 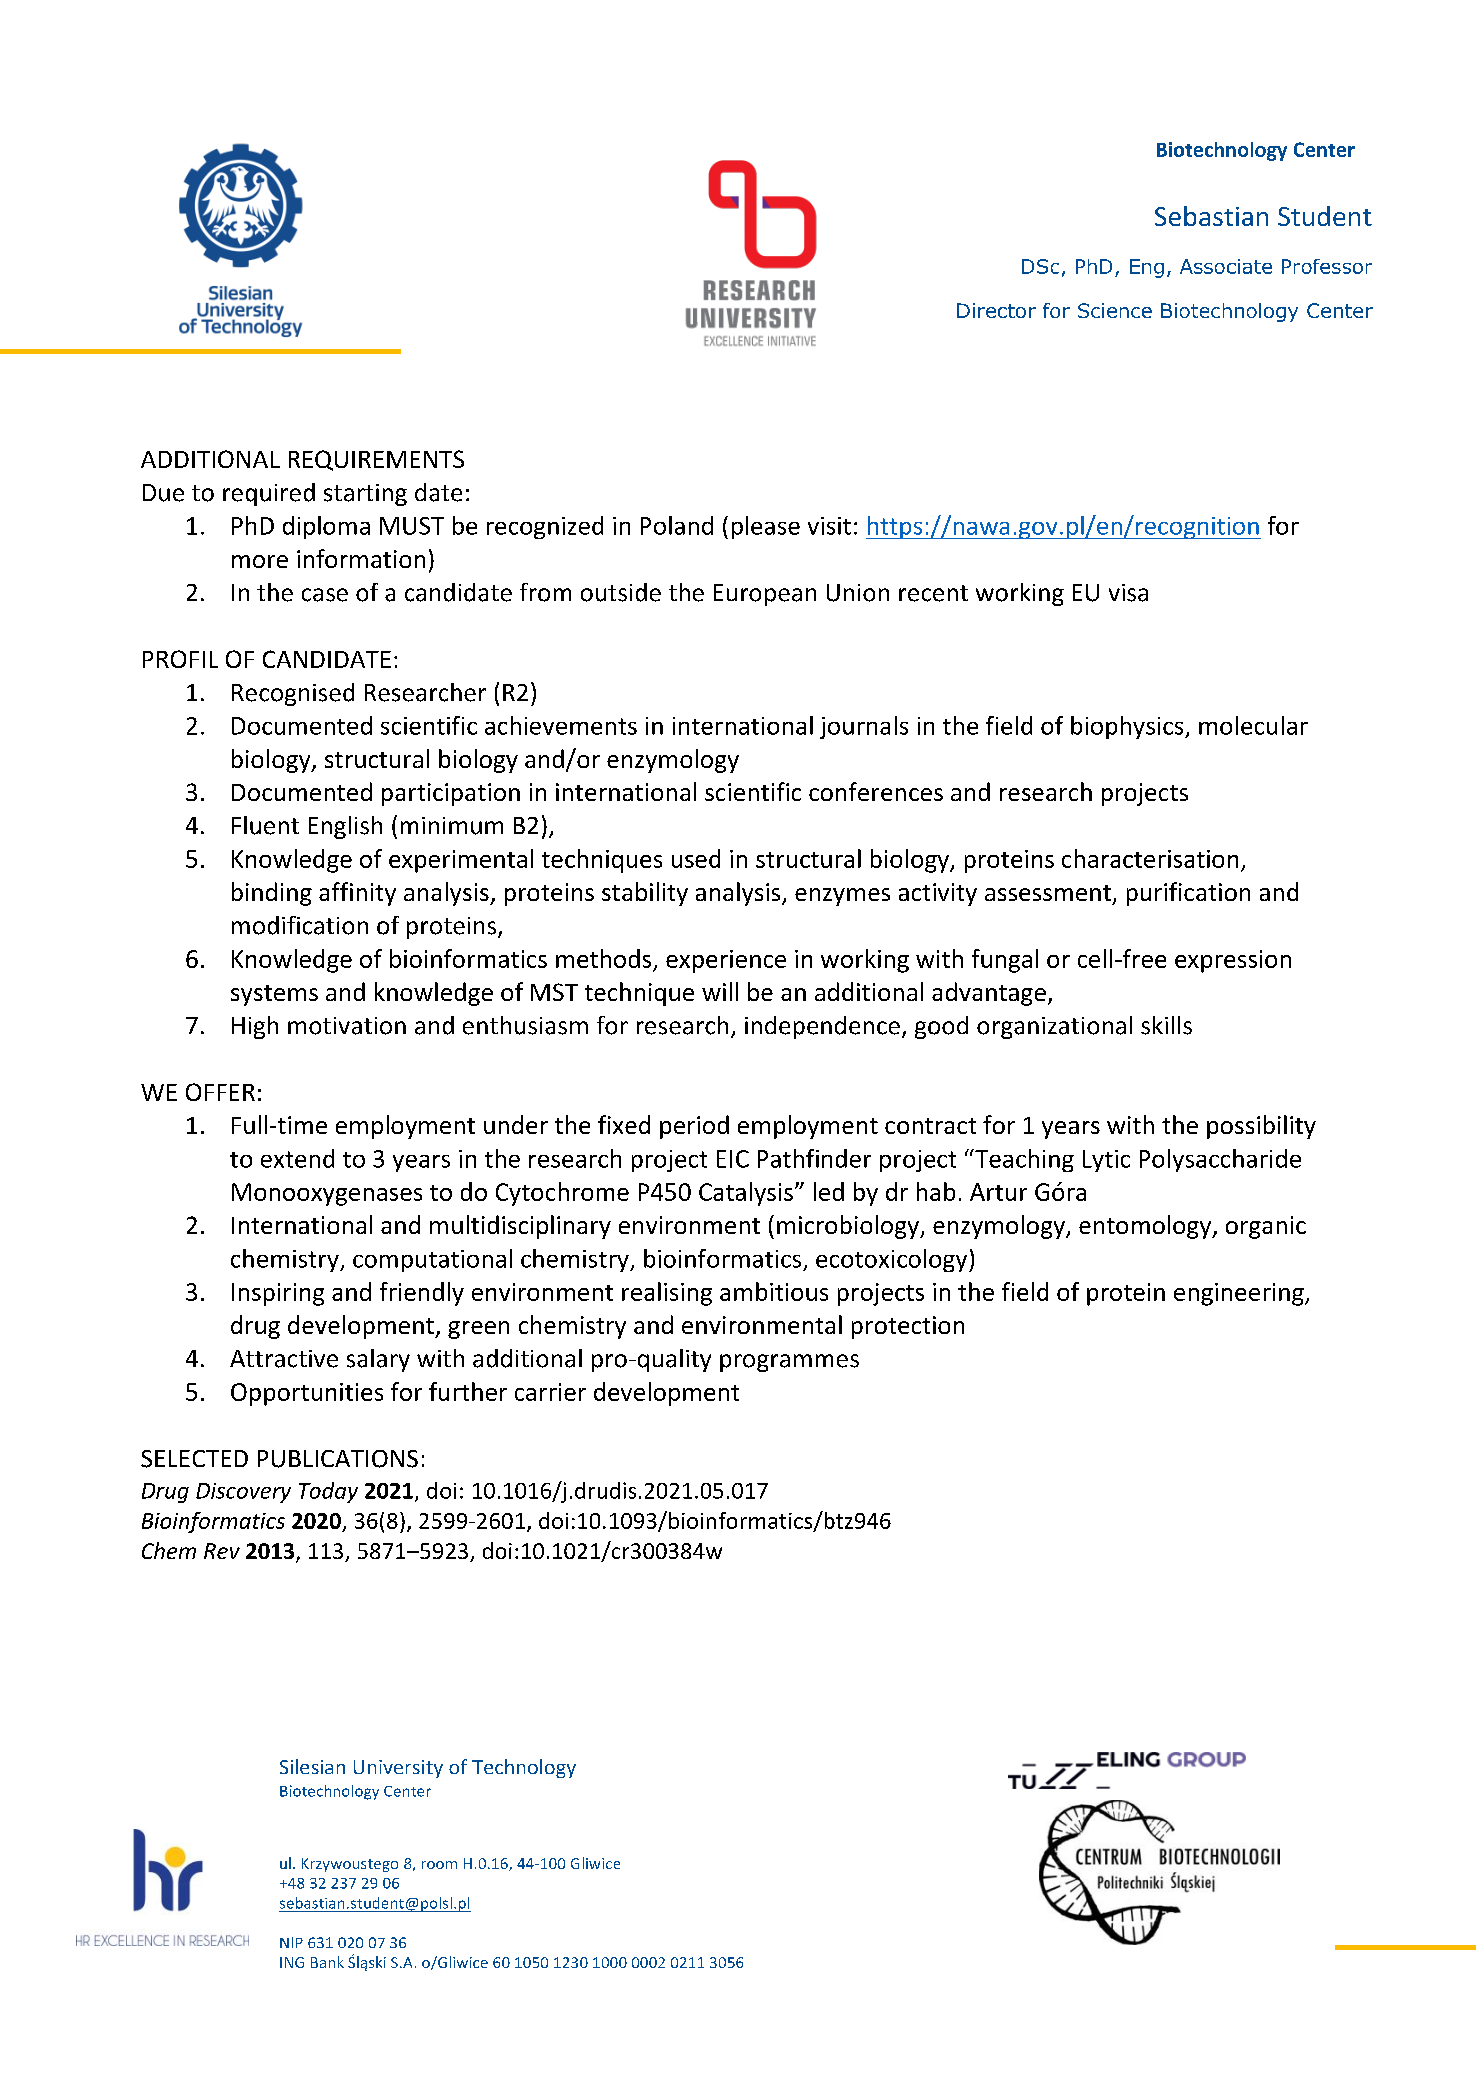 I want to click on NIP, so click(x=291, y=1942).
